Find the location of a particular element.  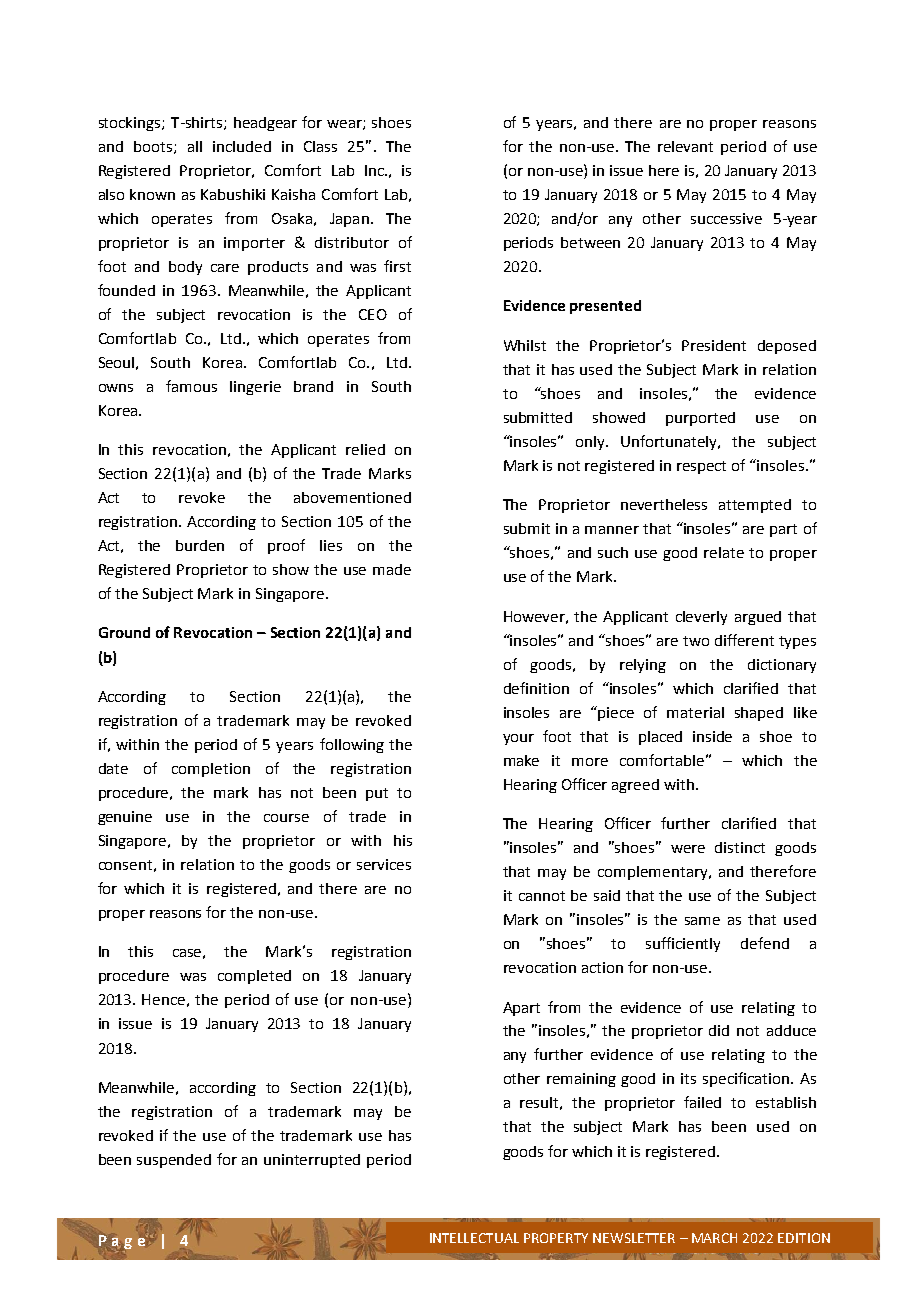

suspended is located at coordinates (174, 1161).
